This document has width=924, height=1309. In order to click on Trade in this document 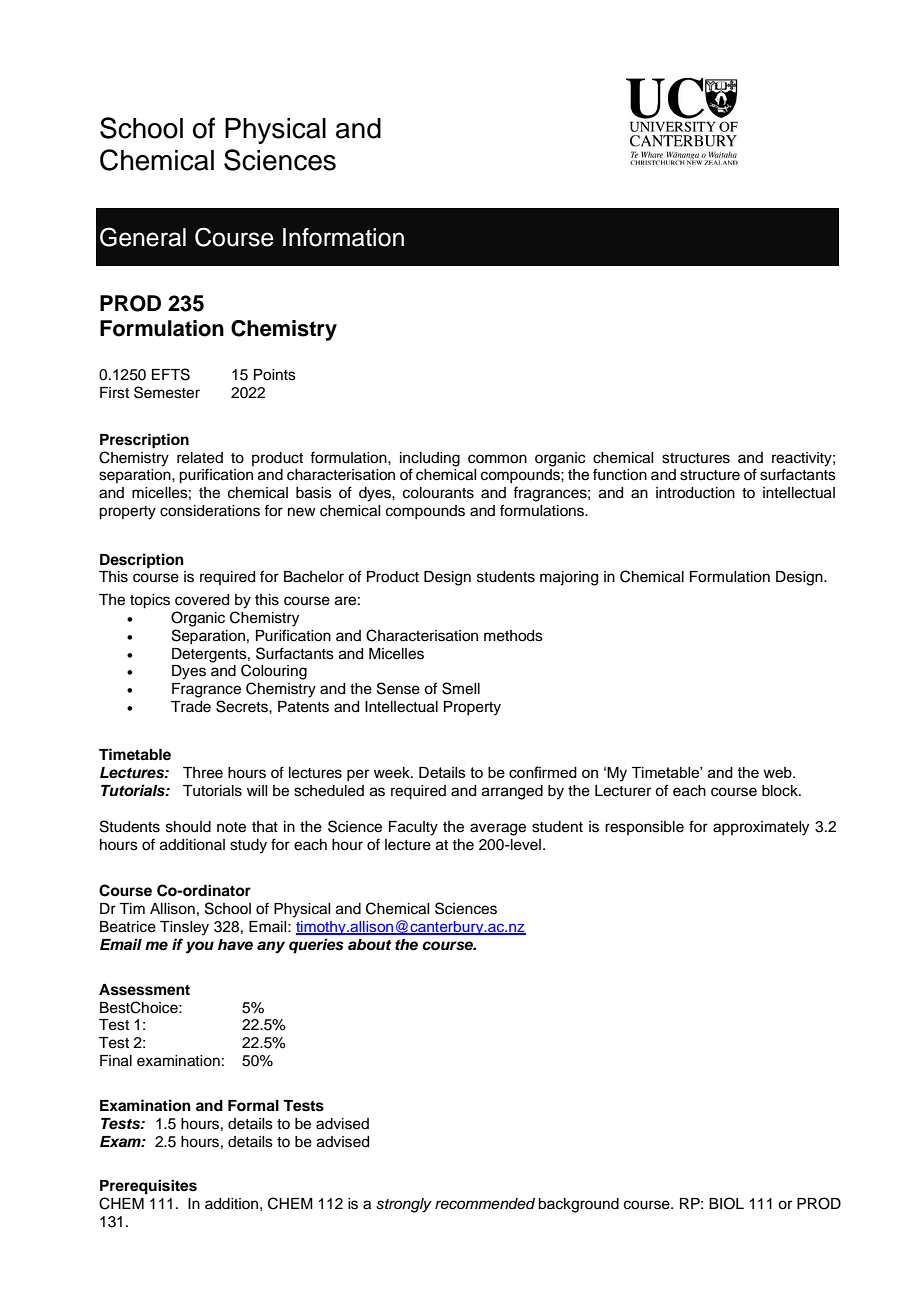, I will do `click(191, 707)`.
